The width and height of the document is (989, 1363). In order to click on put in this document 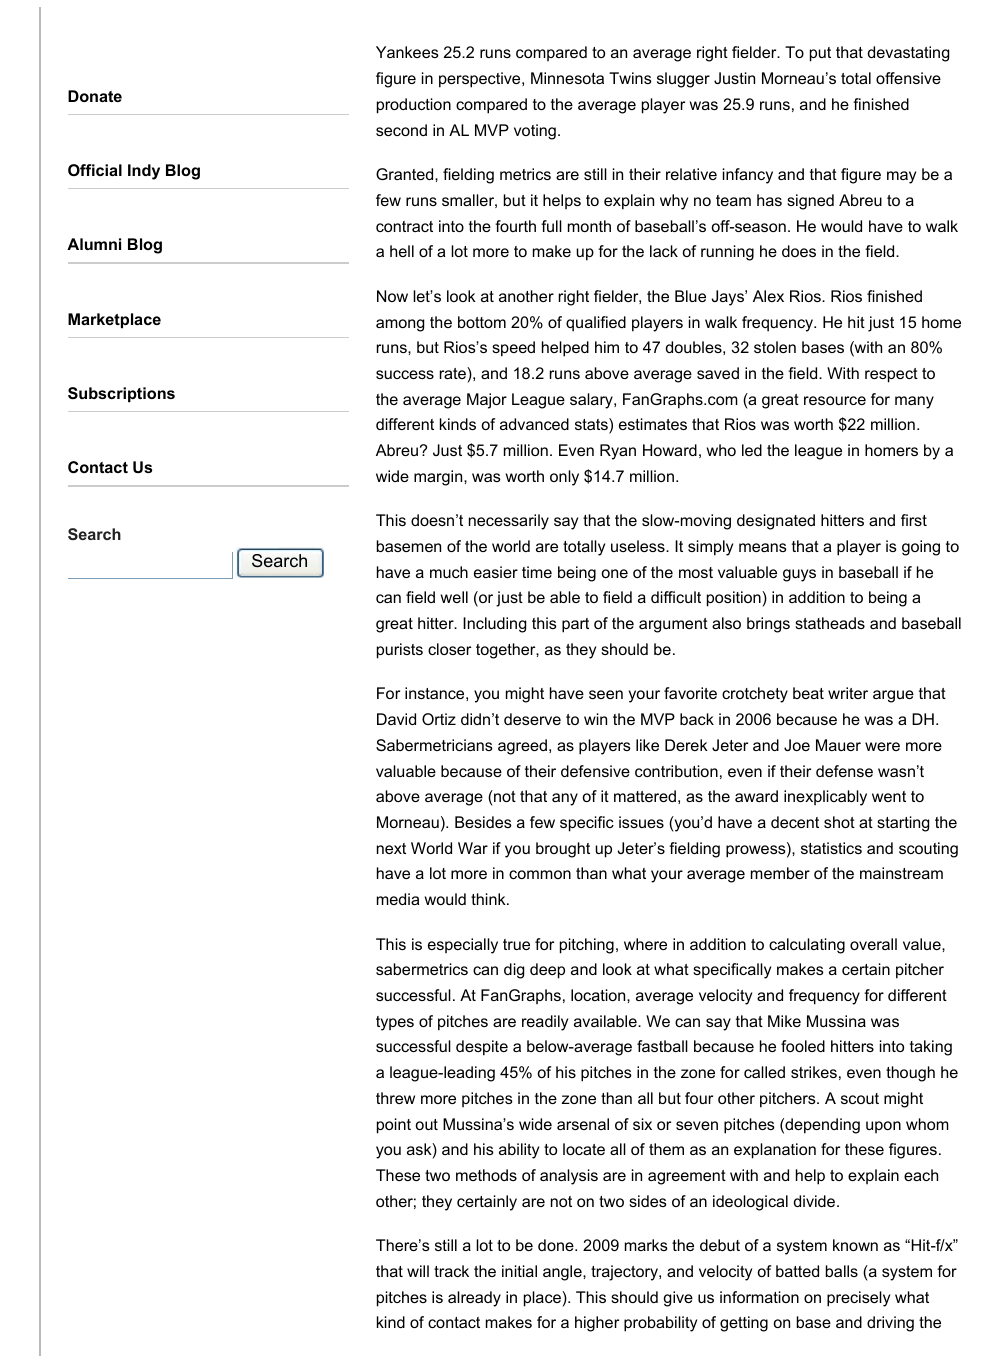, I will do `click(820, 54)`.
